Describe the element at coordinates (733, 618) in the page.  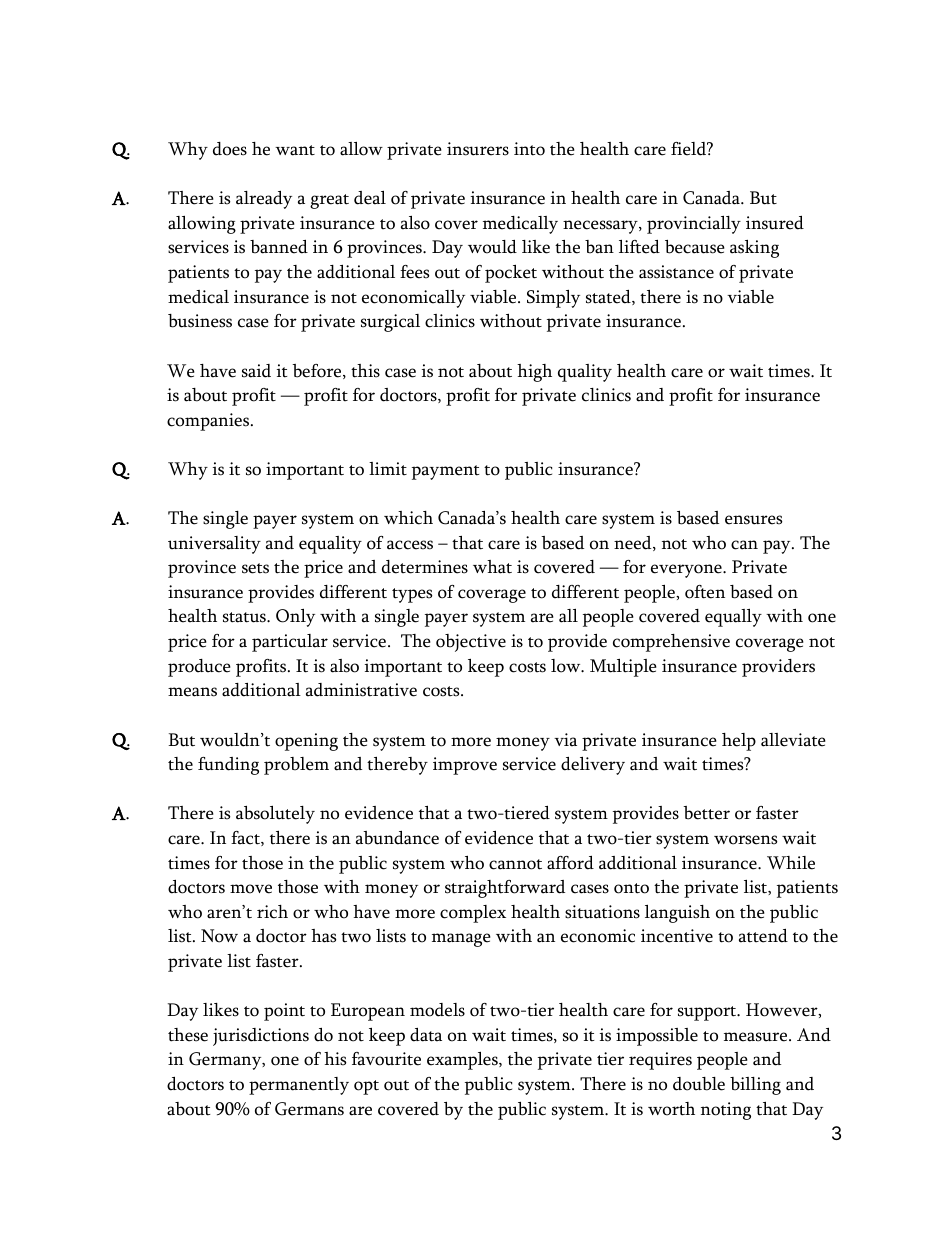
I see `equally` at that location.
